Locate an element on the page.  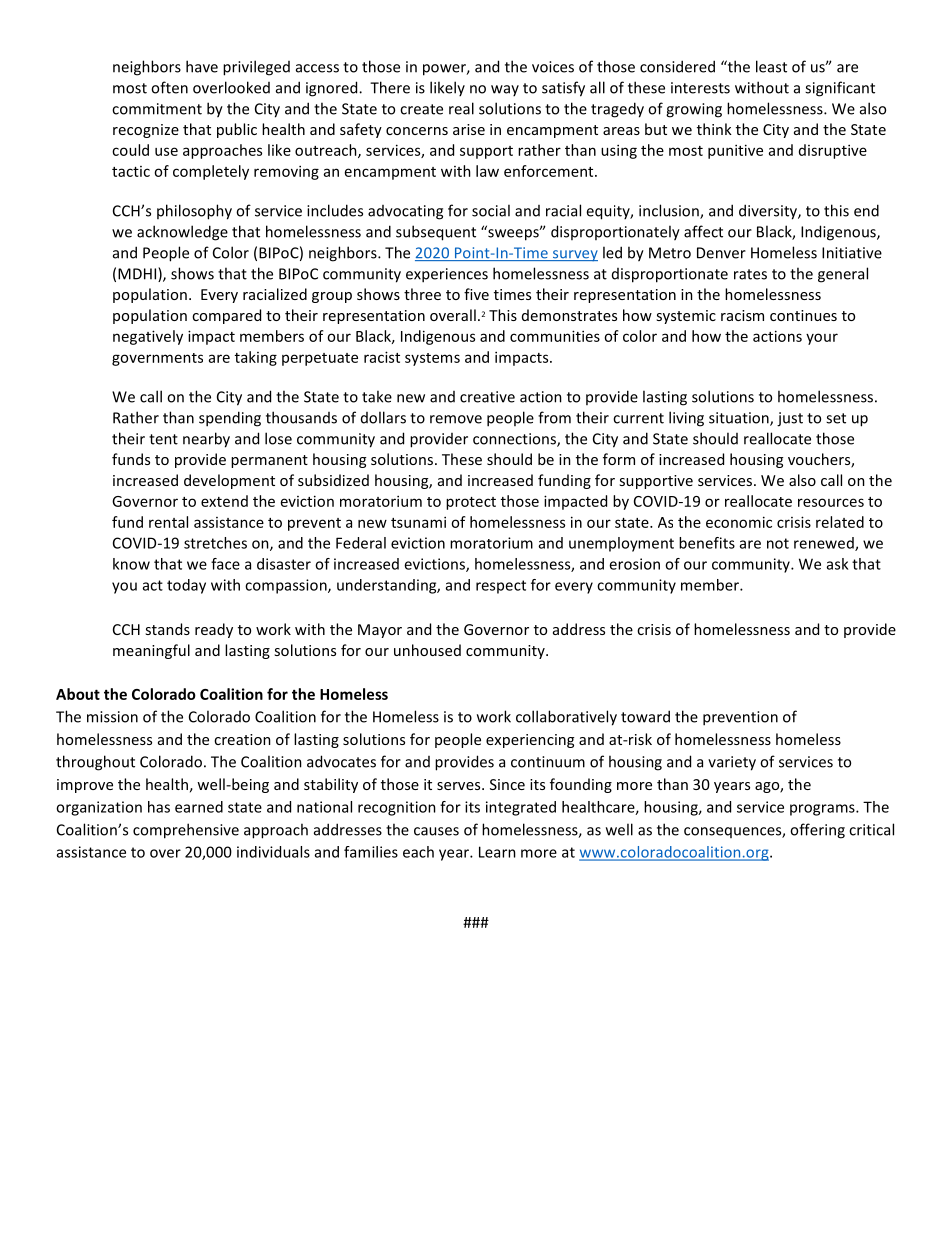
experiences is located at coordinates (447, 275).
